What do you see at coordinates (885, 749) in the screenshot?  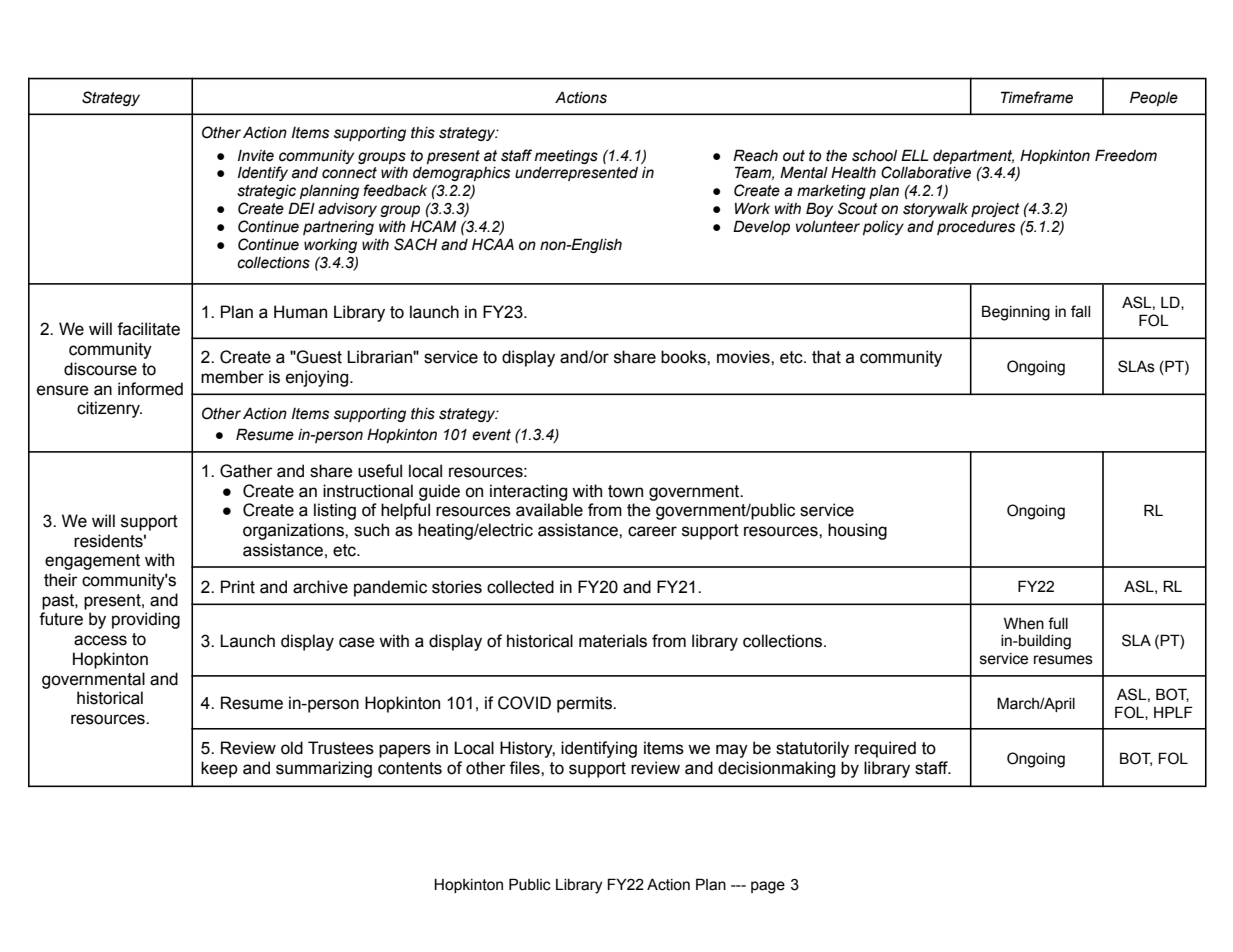 I see `required` at bounding box center [885, 749].
